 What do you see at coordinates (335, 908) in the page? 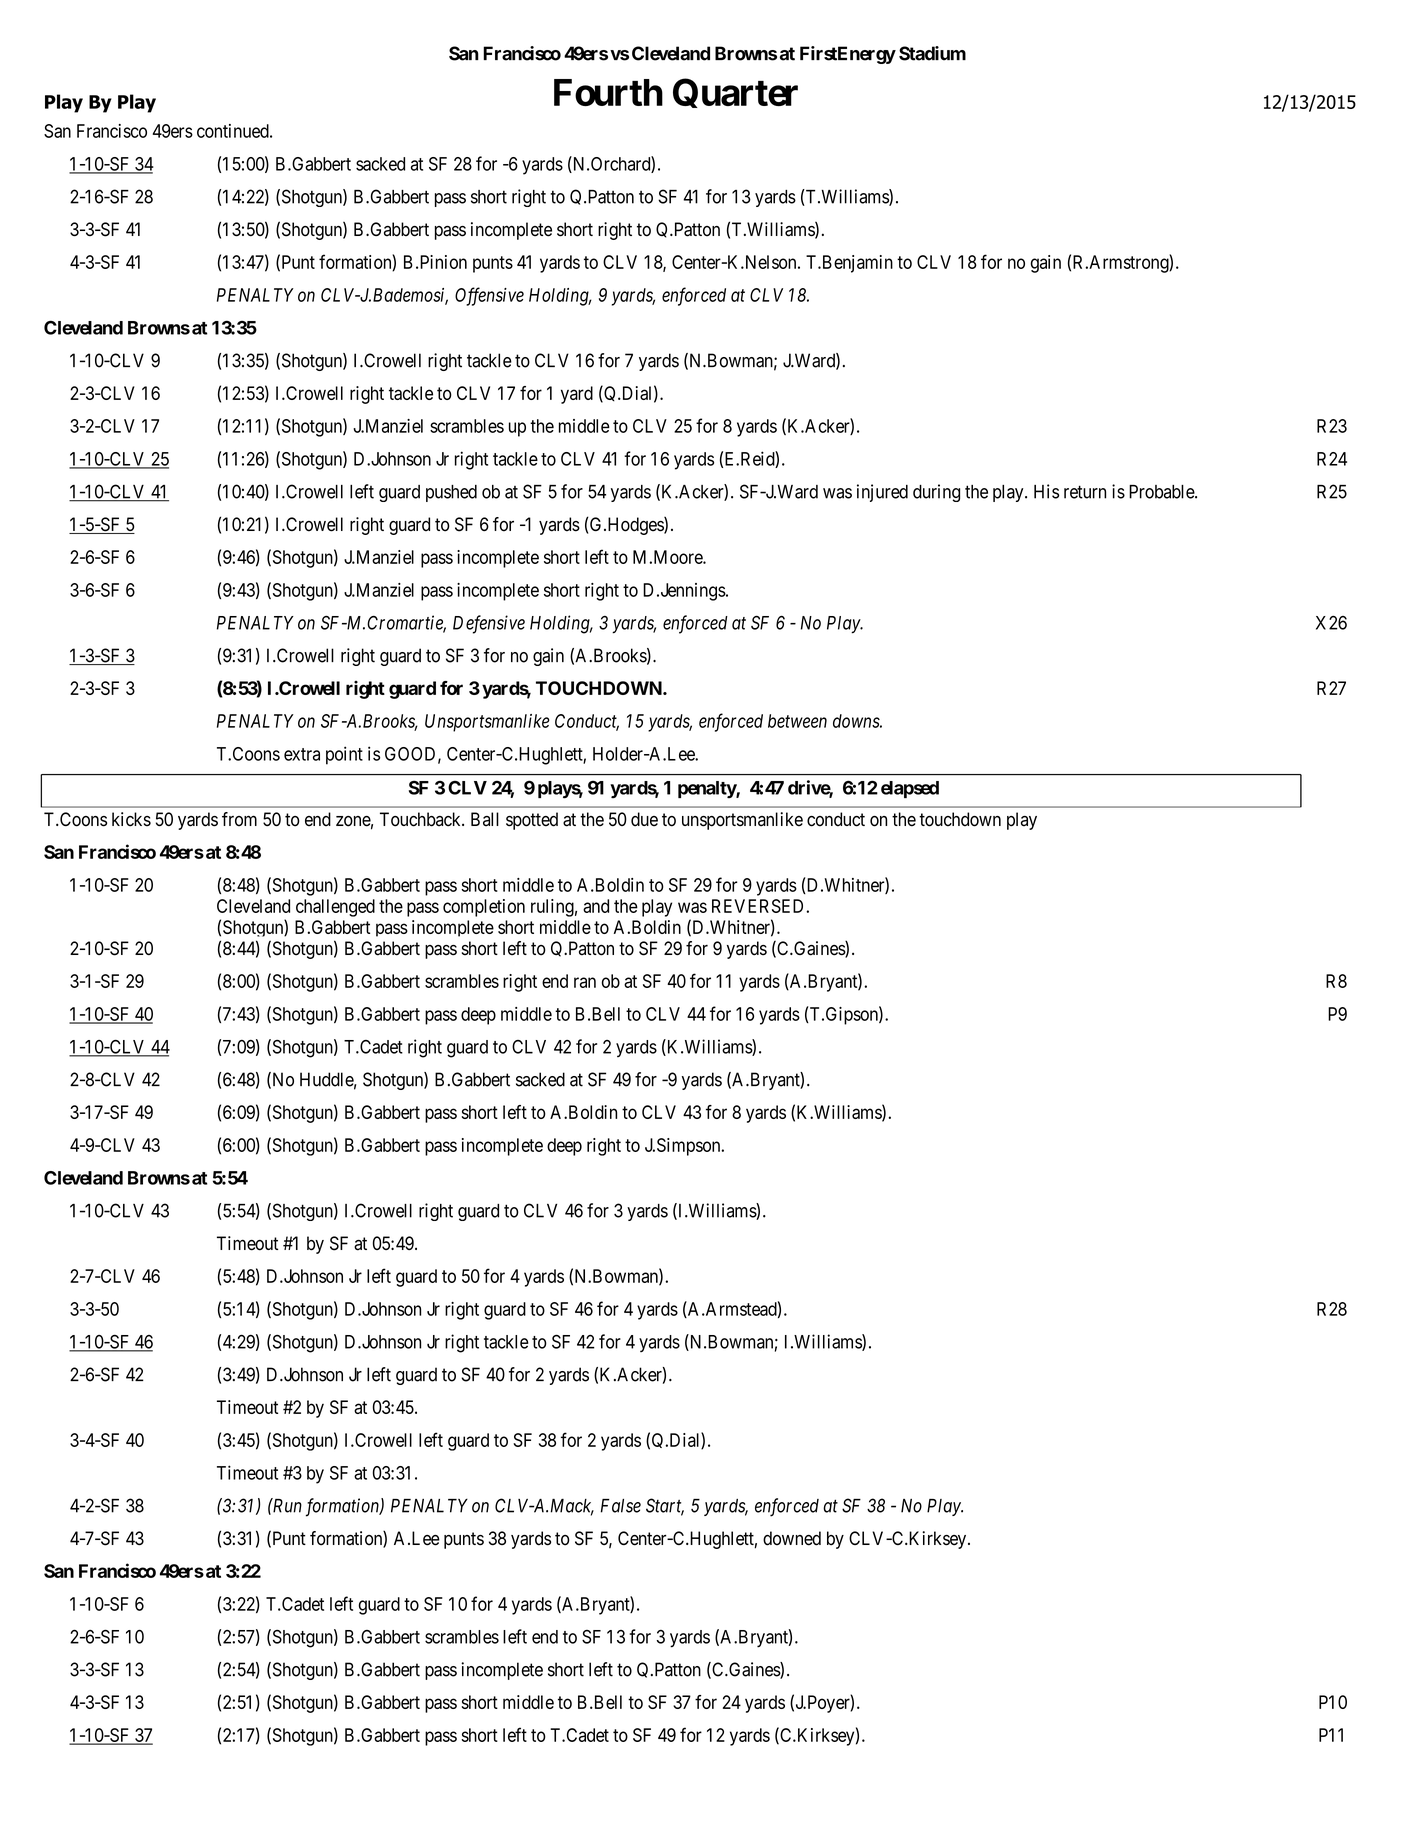
I see `challenged` at bounding box center [335, 908].
